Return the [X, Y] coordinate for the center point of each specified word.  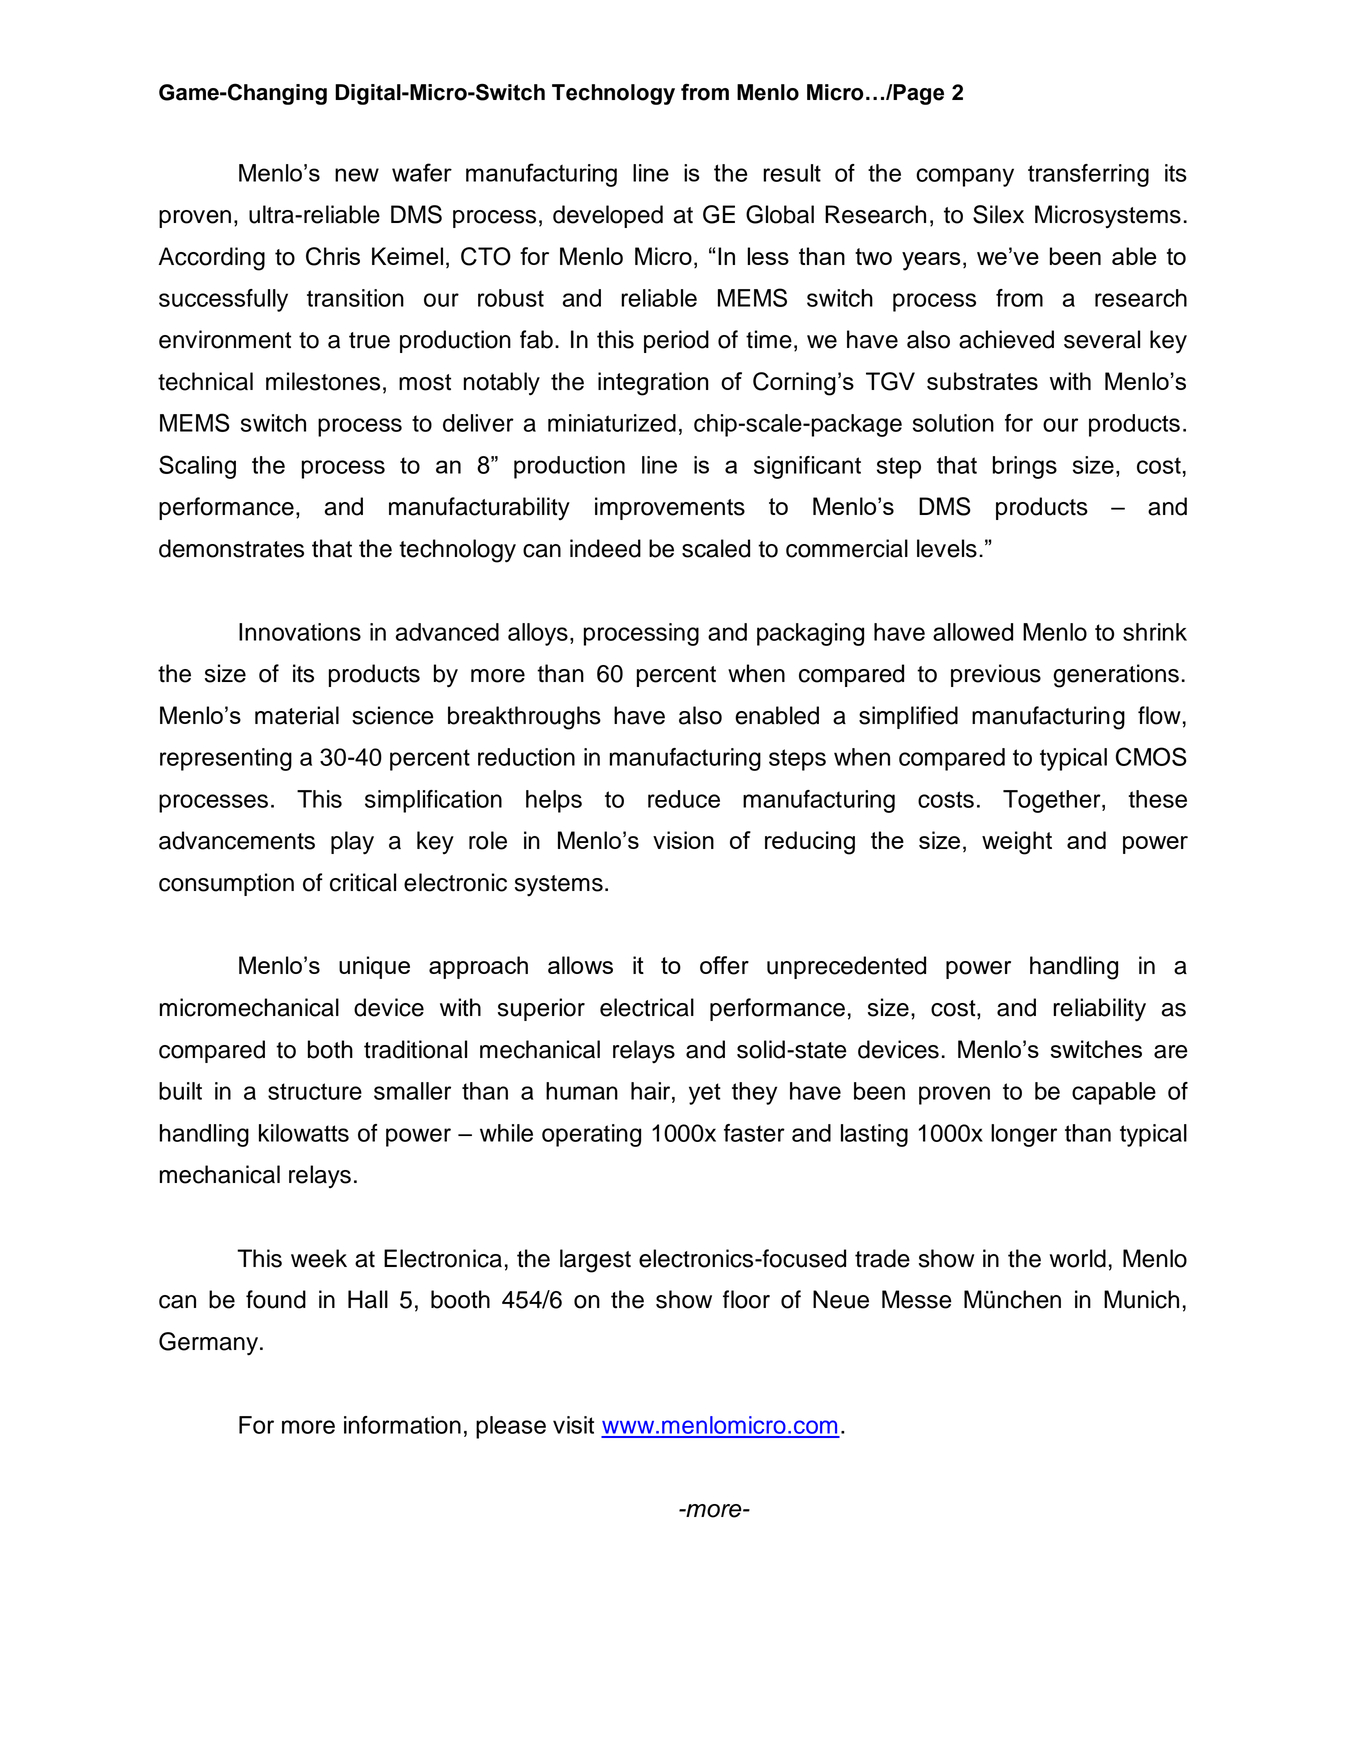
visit [573, 1425]
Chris [333, 256]
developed [608, 216]
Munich [1141, 1299]
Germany [210, 1344]
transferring [1088, 175]
